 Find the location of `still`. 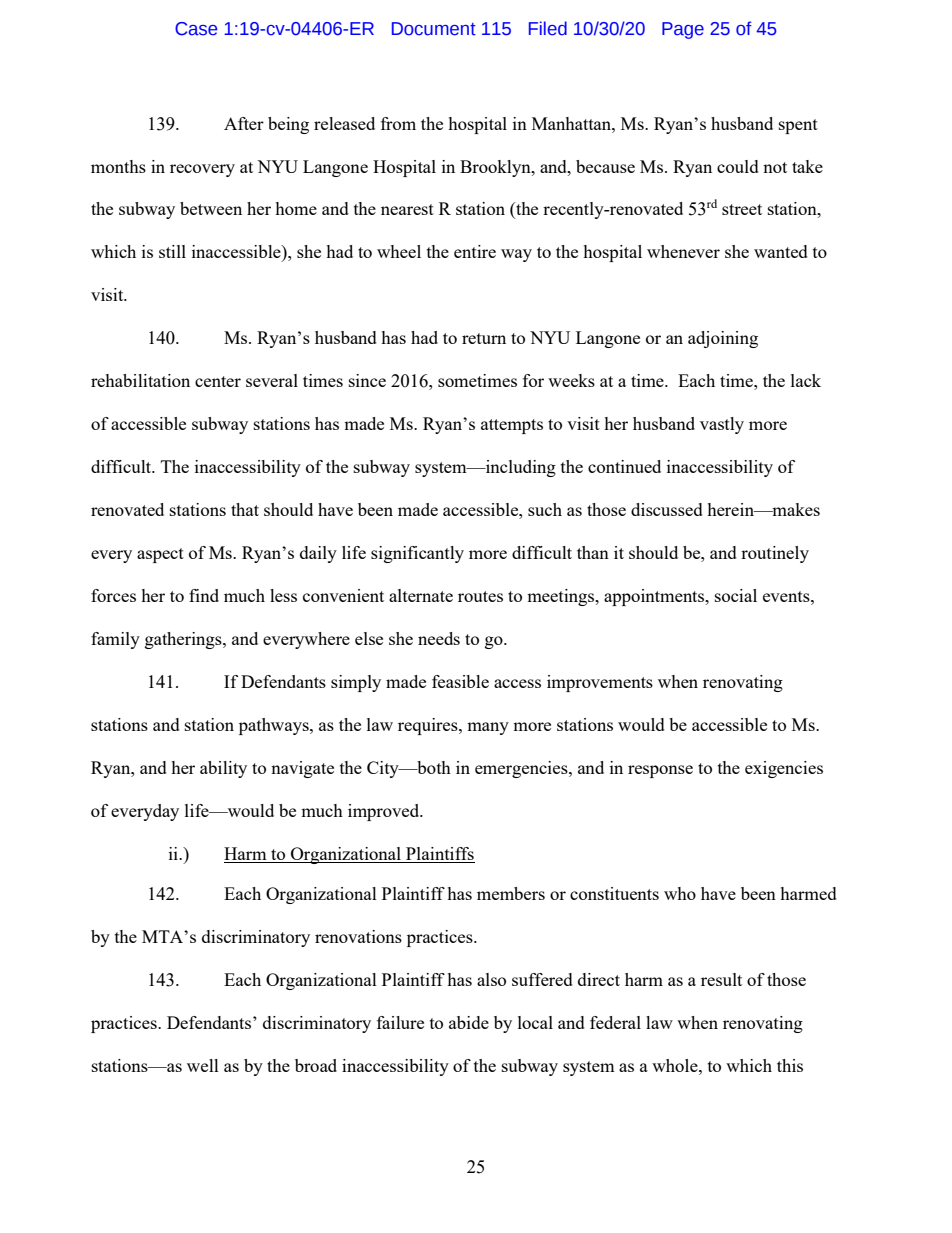

still is located at coordinates (172, 251).
